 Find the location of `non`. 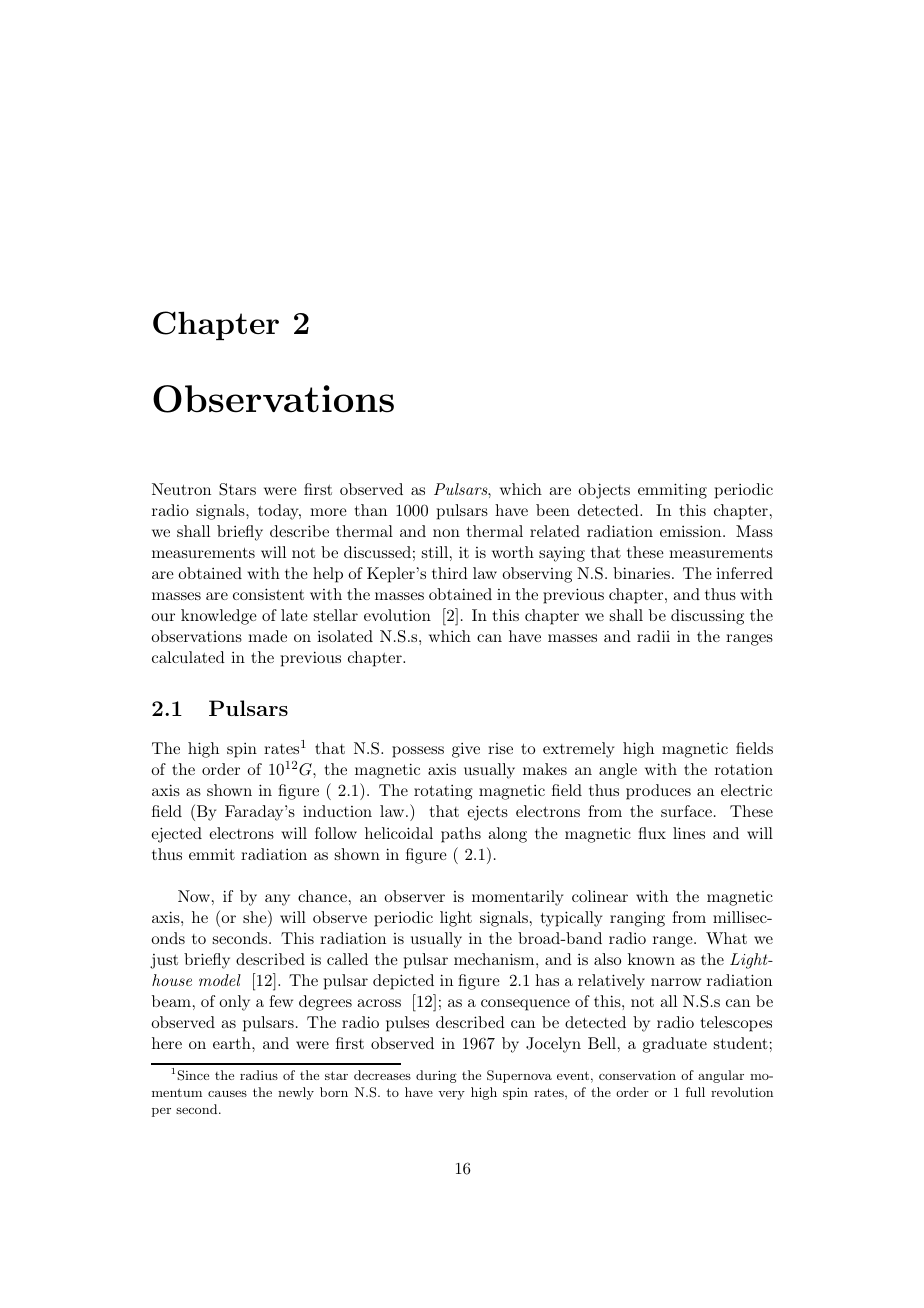

non is located at coordinates (446, 533).
